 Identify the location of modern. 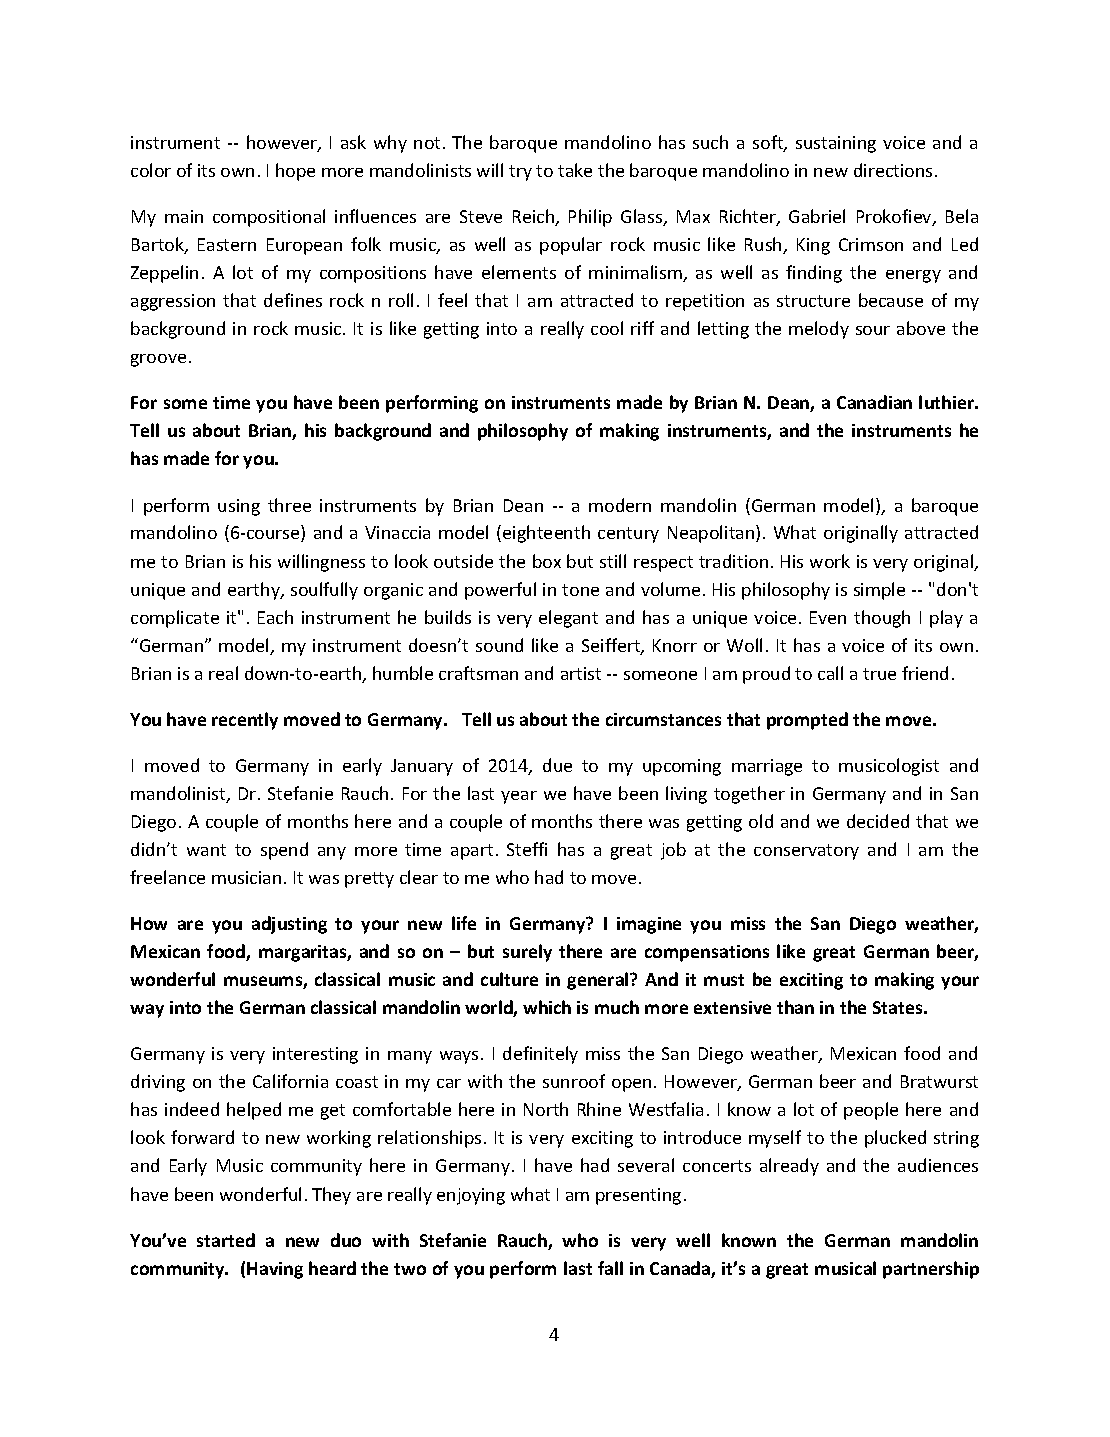
(620, 505).
